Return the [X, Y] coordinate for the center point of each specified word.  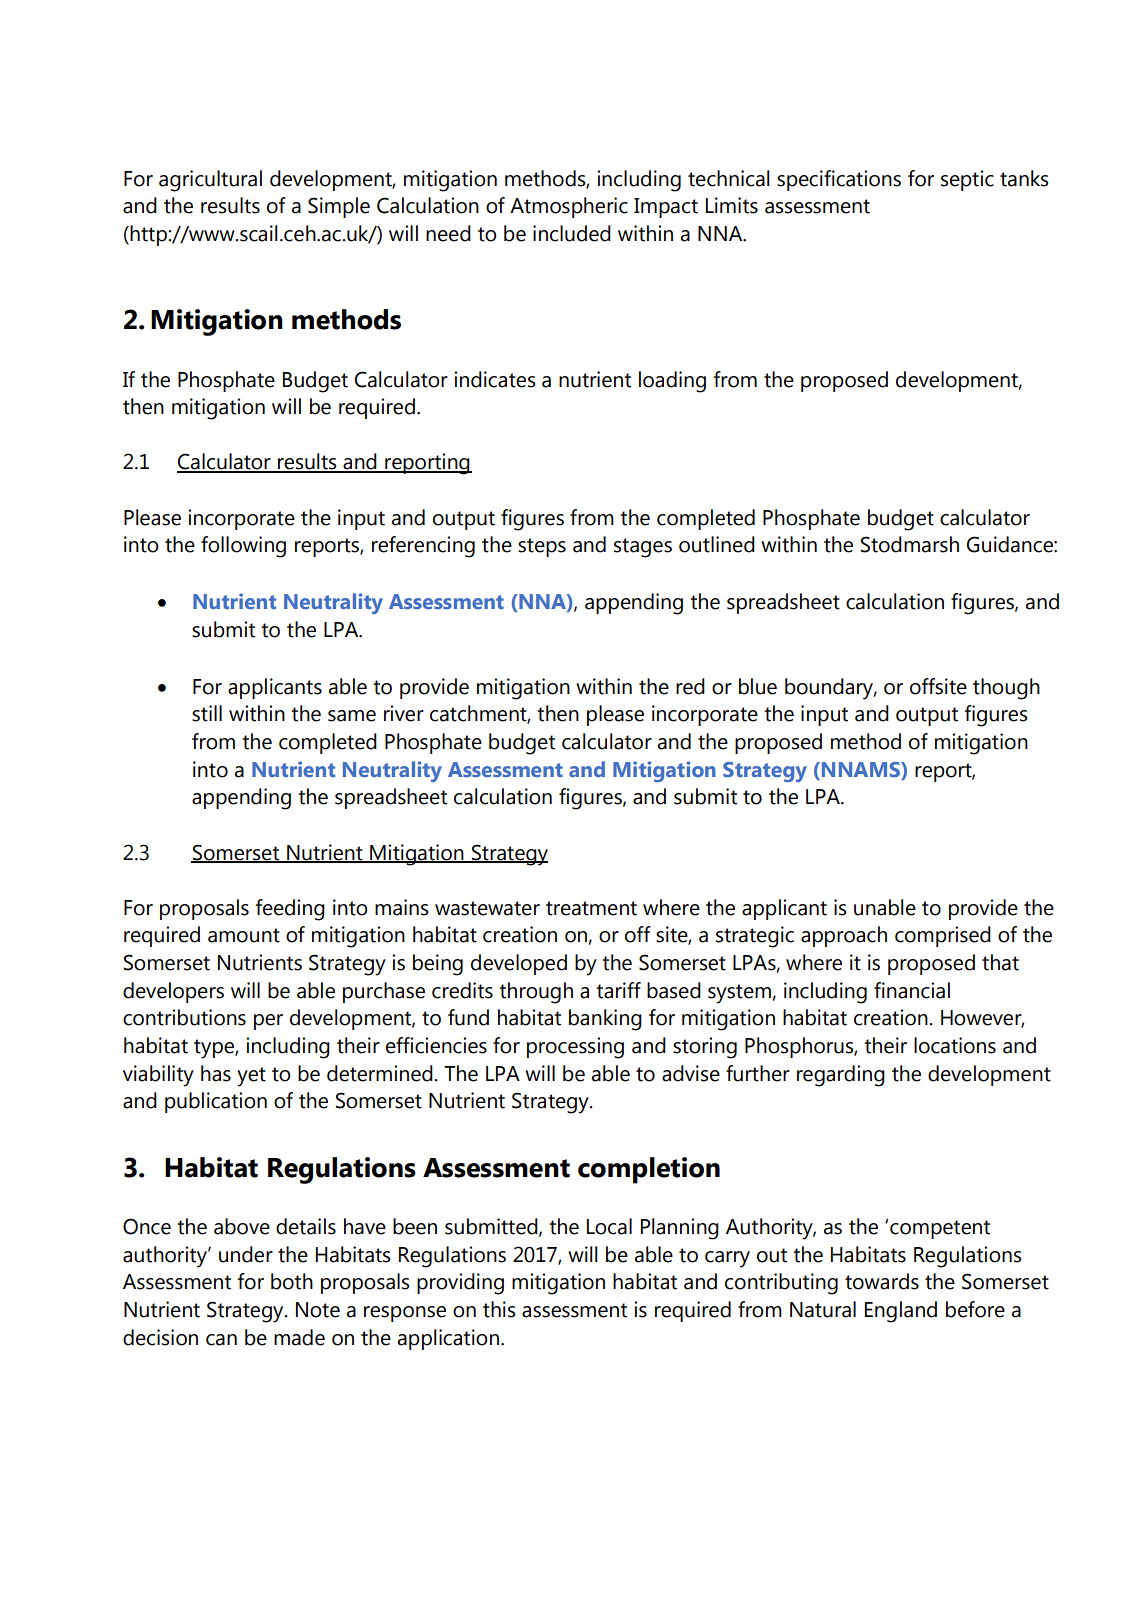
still [207, 713]
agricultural [210, 181]
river [404, 713]
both [292, 1281]
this [499, 1309]
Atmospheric [569, 207]
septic [967, 180]
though [1006, 689]
